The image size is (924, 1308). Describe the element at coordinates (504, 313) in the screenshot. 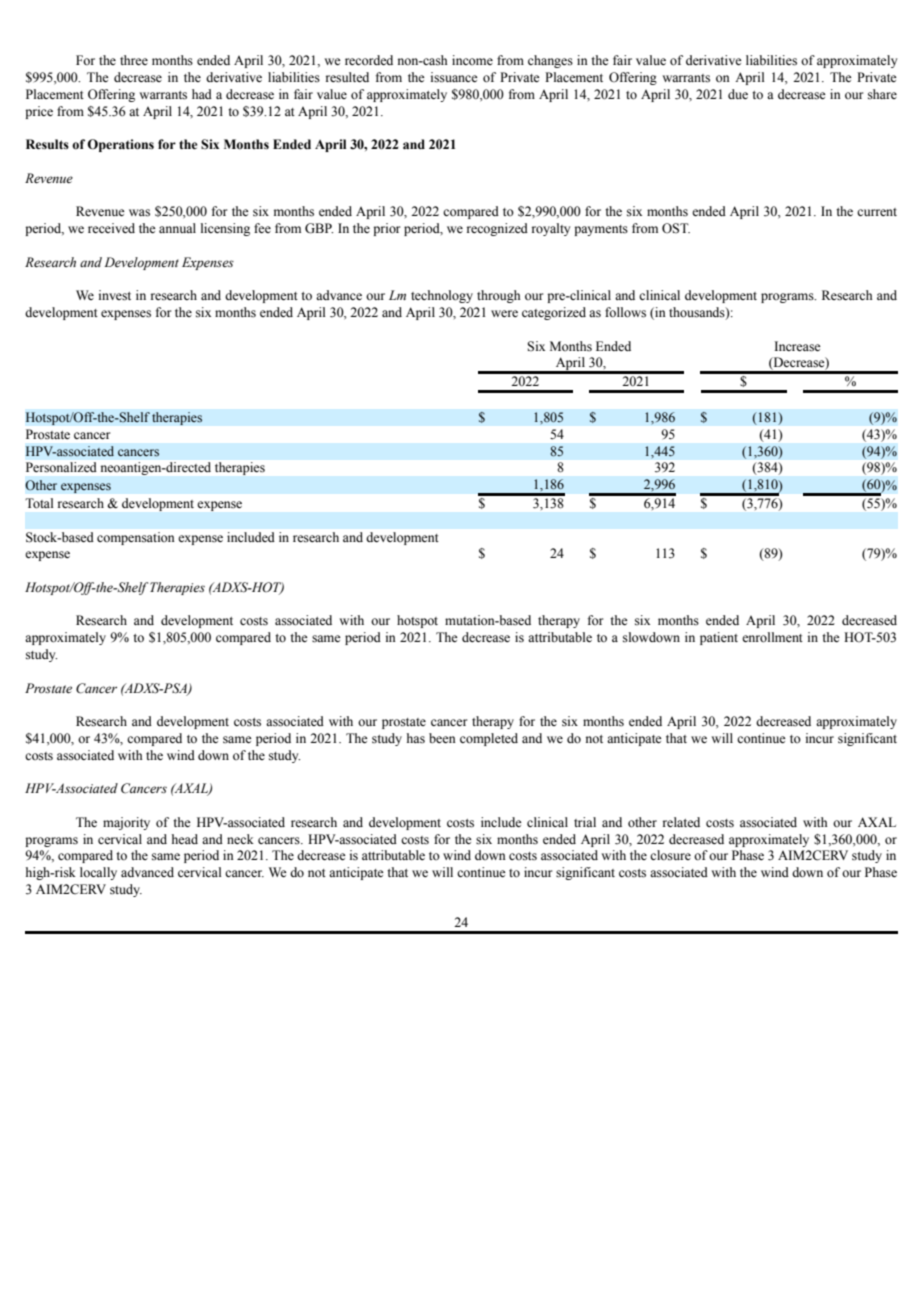

I see `were` at that location.
